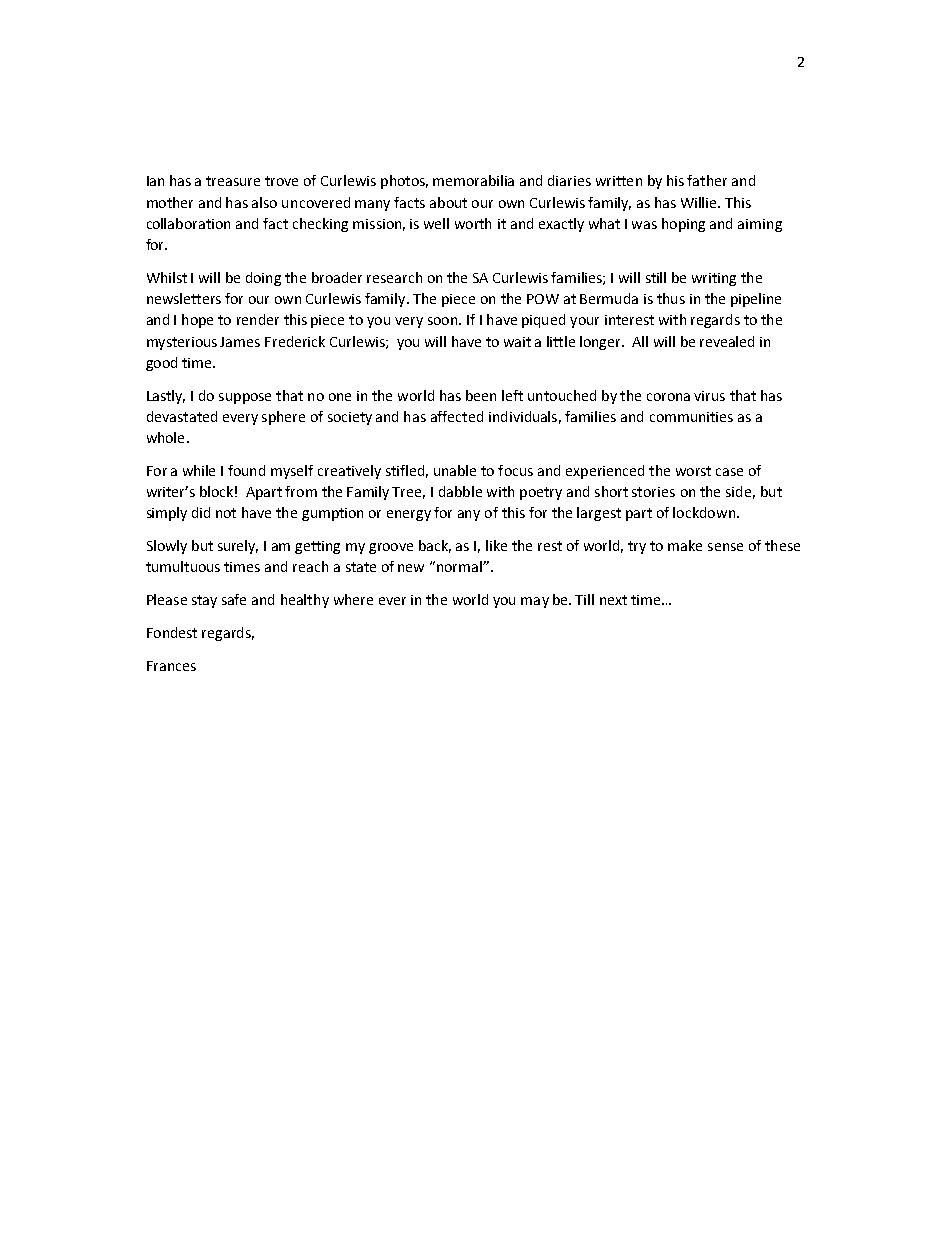 This screenshot has height=1233, width=952. What do you see at coordinates (226, 513) in the screenshot?
I see `not` at bounding box center [226, 513].
